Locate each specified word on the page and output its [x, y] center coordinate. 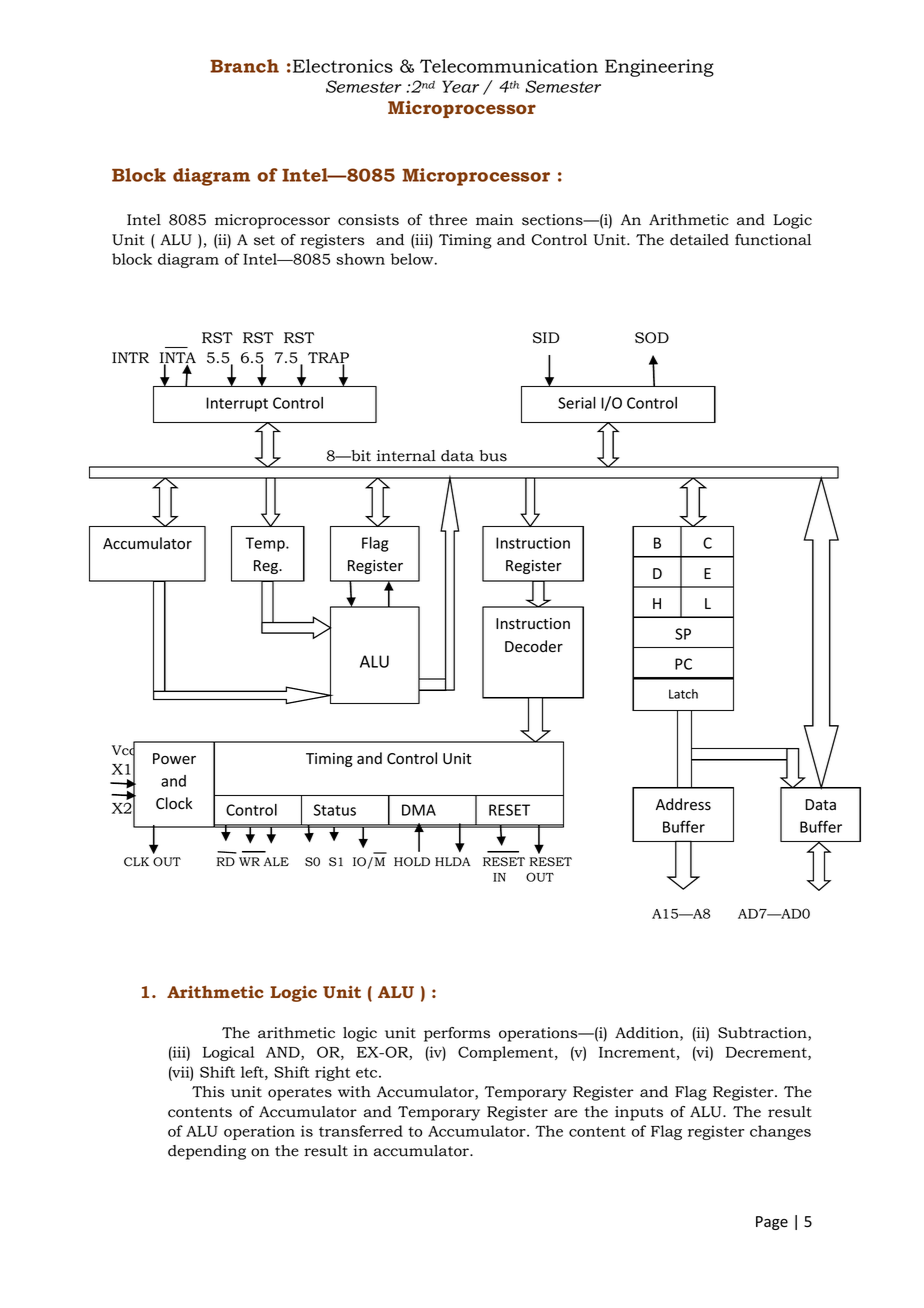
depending [207, 1152]
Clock [174, 803]
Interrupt [237, 404]
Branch [244, 66]
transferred [361, 1131]
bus [493, 456]
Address [683, 804]
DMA [419, 810]
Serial [577, 403]
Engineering [659, 68]
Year [460, 86]
